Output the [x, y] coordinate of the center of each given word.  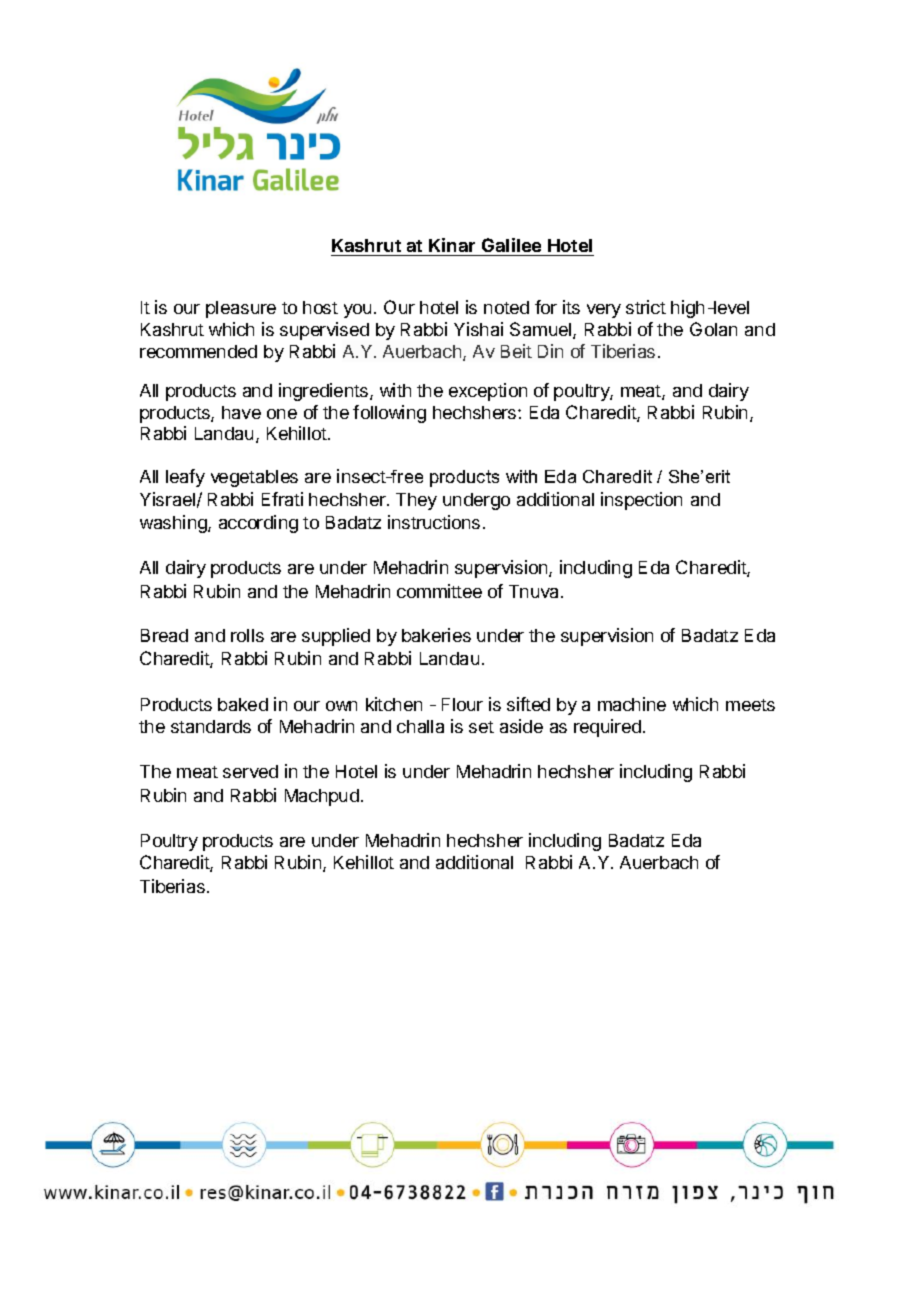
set [481, 727]
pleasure [241, 309]
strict [646, 307]
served [250, 771]
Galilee [511, 247]
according [258, 524]
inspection [641, 501]
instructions [434, 522]
